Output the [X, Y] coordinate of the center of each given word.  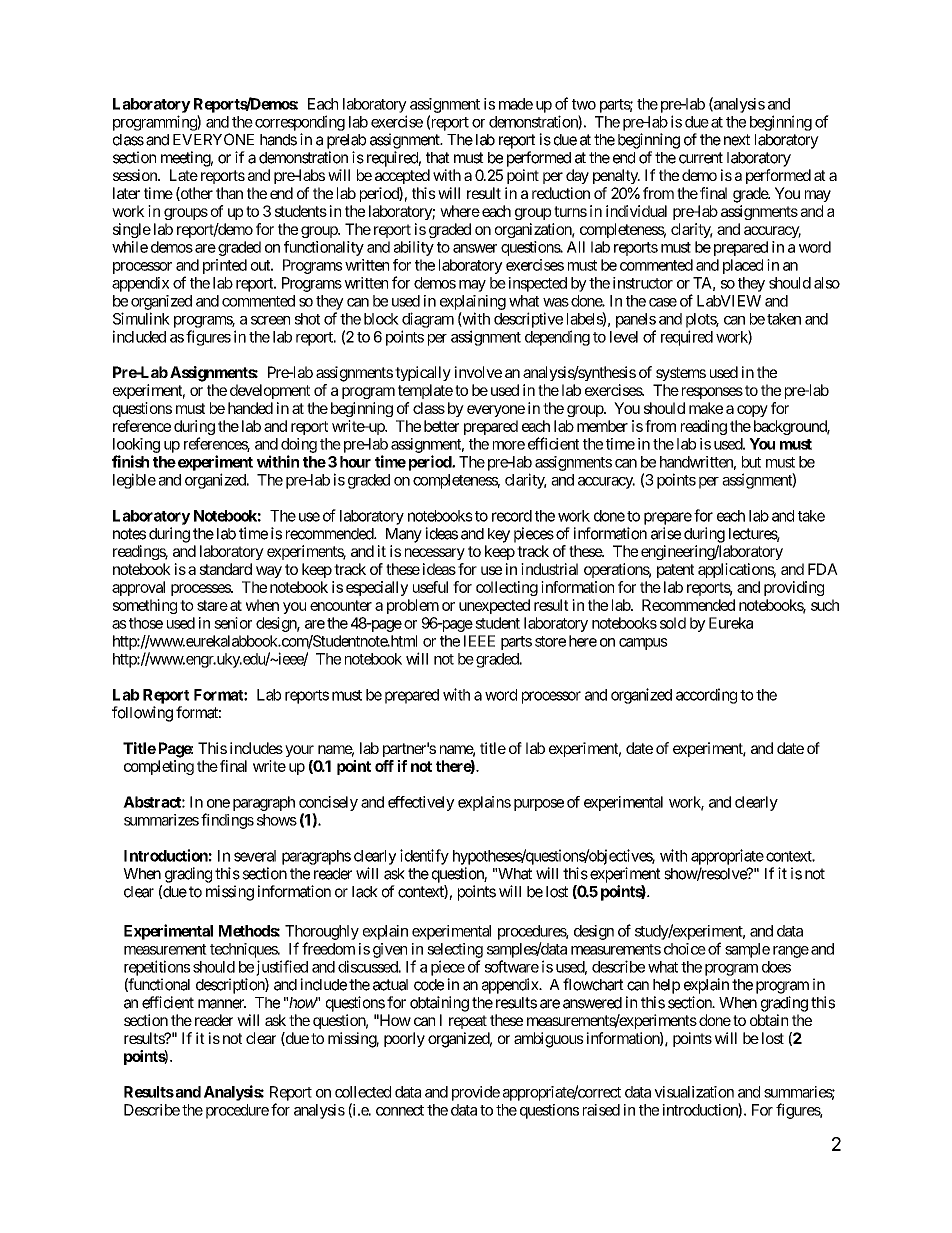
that [438, 158]
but [751, 462]
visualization [694, 1092]
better [441, 426]
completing [159, 767]
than [229, 193]
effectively [421, 803]
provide [476, 1093]
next [737, 140]
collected [363, 1092]
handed [250, 408]
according [706, 696]
